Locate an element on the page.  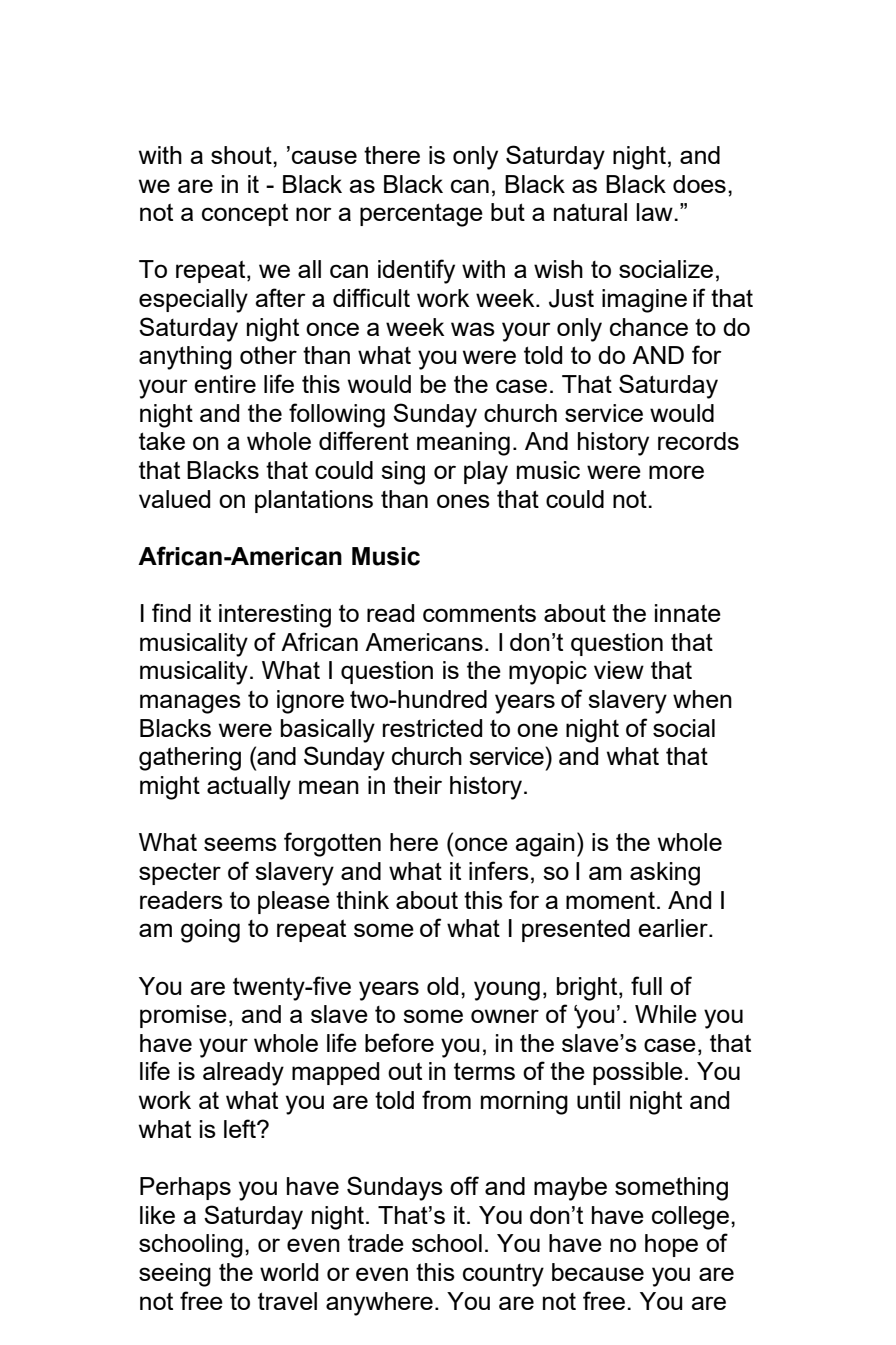
before is located at coordinates (399, 1042).
